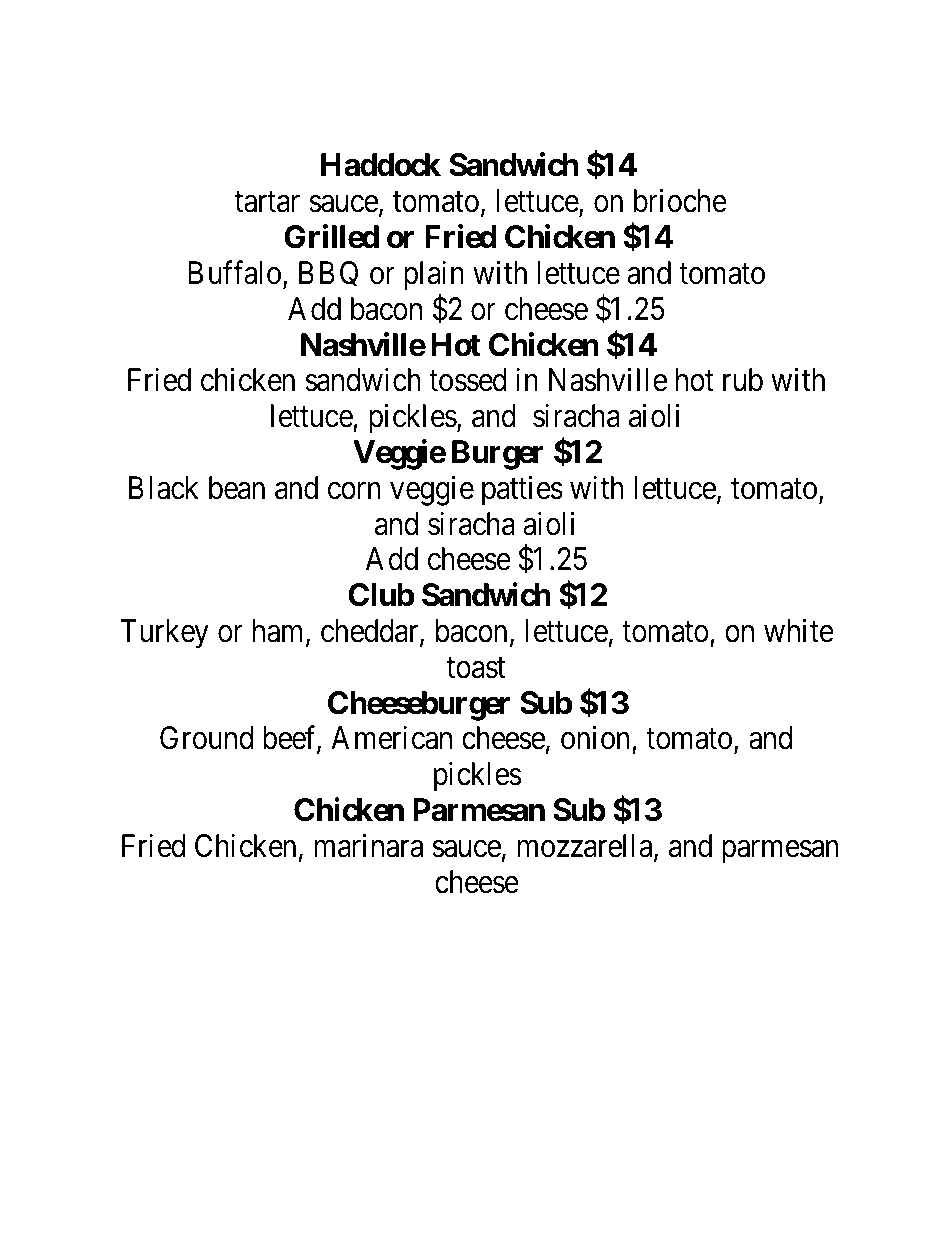 This page has height=1233, width=952. I want to click on brioche, so click(680, 201).
